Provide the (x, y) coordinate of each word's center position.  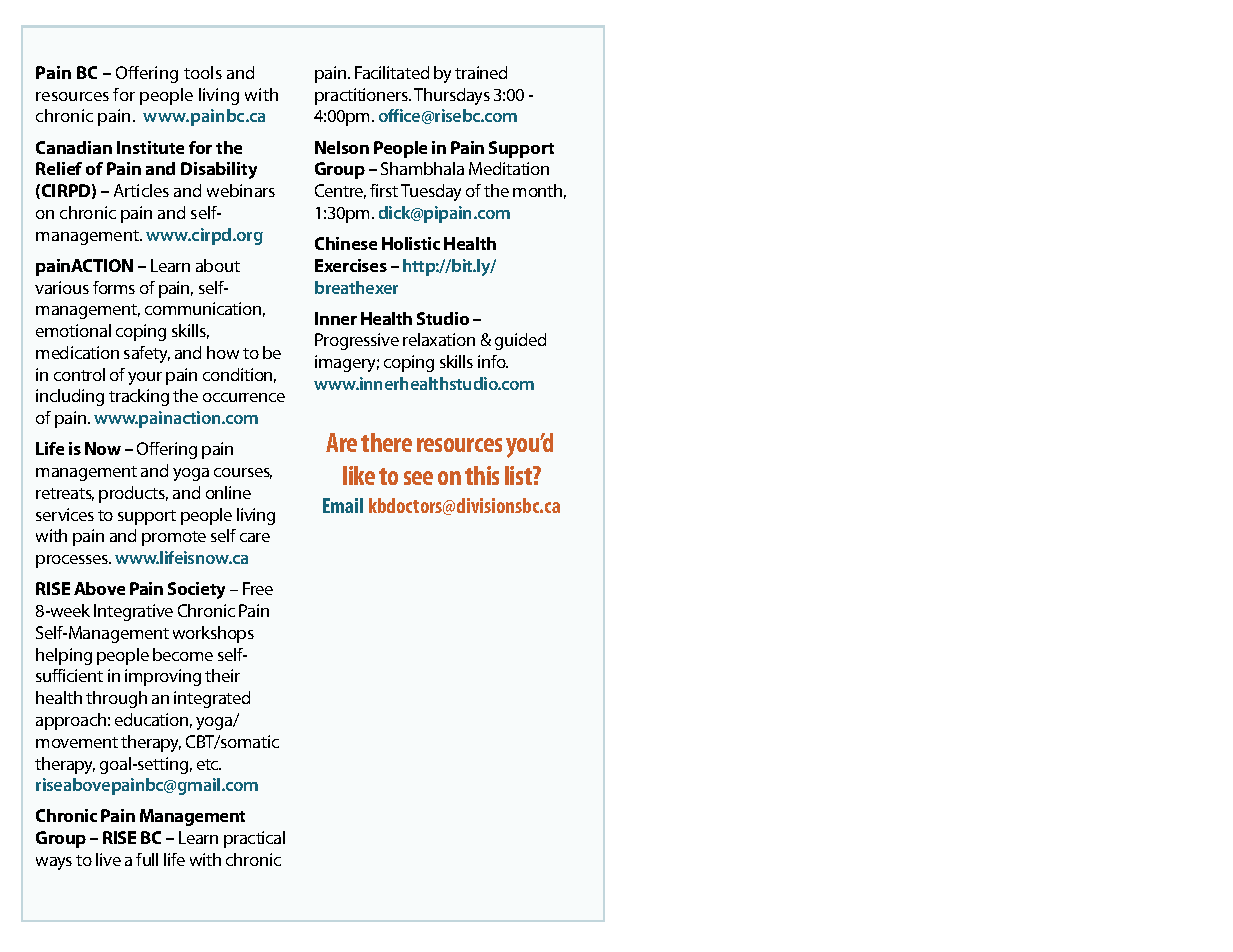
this (482, 475)
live (108, 859)
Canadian (74, 147)
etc (209, 764)
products (133, 494)
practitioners (363, 96)
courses (243, 473)
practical (254, 839)
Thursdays (452, 96)
